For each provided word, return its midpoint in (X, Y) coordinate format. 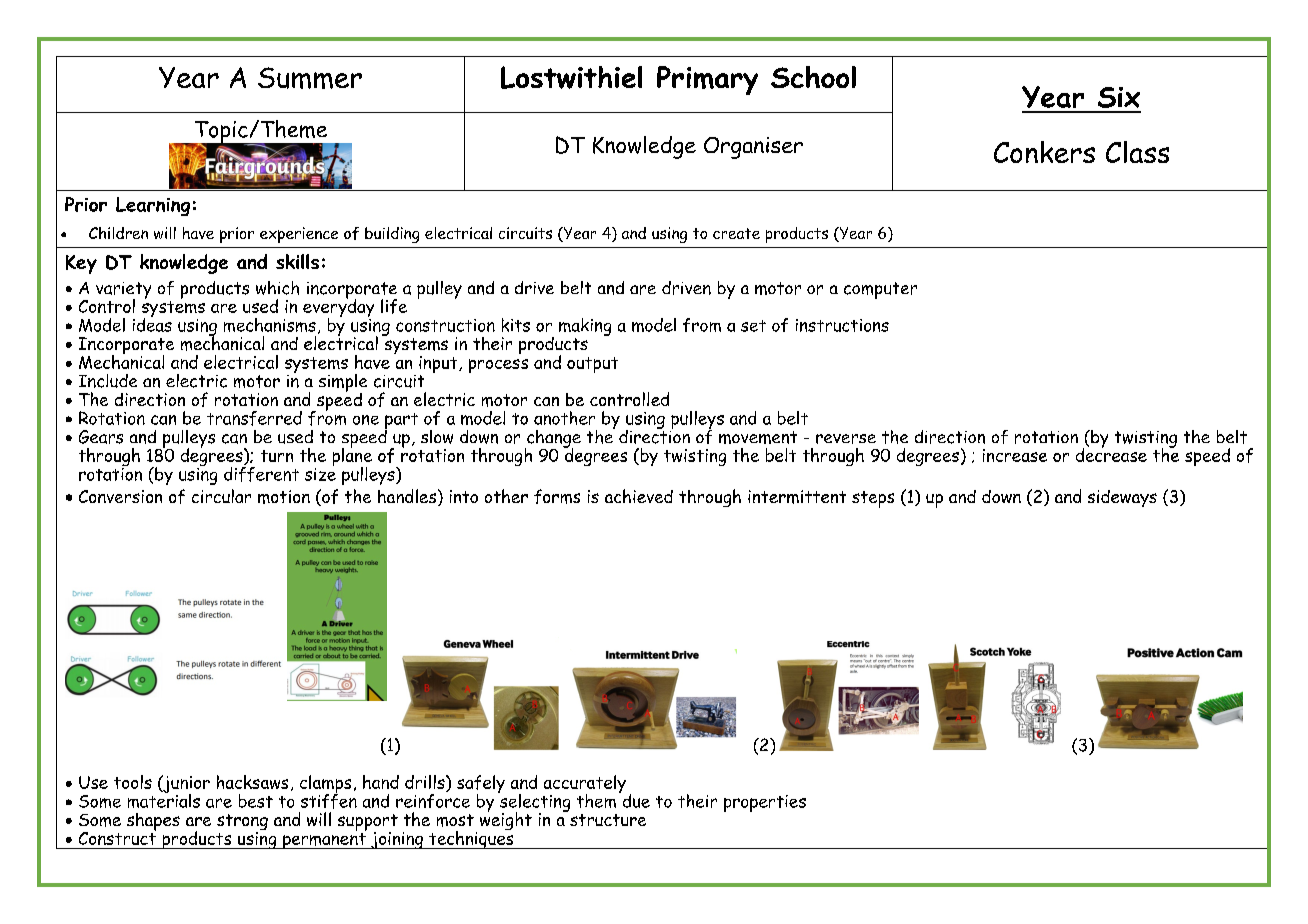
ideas (152, 323)
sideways (1122, 498)
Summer (310, 78)
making (585, 327)
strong (242, 823)
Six (1119, 97)
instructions (842, 325)
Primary (707, 80)
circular (221, 496)
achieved (639, 496)
